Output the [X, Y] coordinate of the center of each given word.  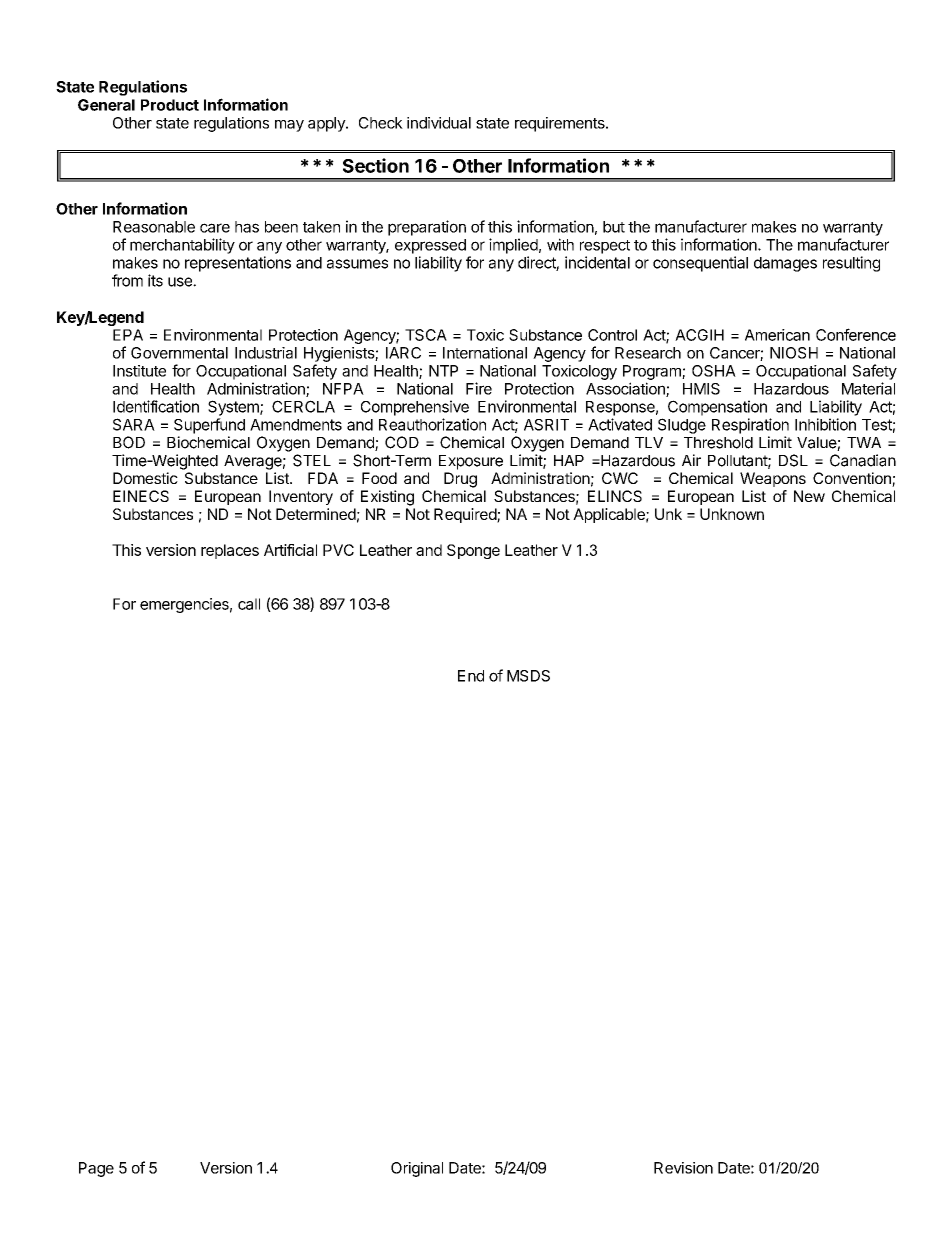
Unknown [732, 514]
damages [785, 264]
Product [170, 105]
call [249, 604]
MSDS [528, 676]
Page [96, 1169]
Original [417, 1169]
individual [439, 123]
